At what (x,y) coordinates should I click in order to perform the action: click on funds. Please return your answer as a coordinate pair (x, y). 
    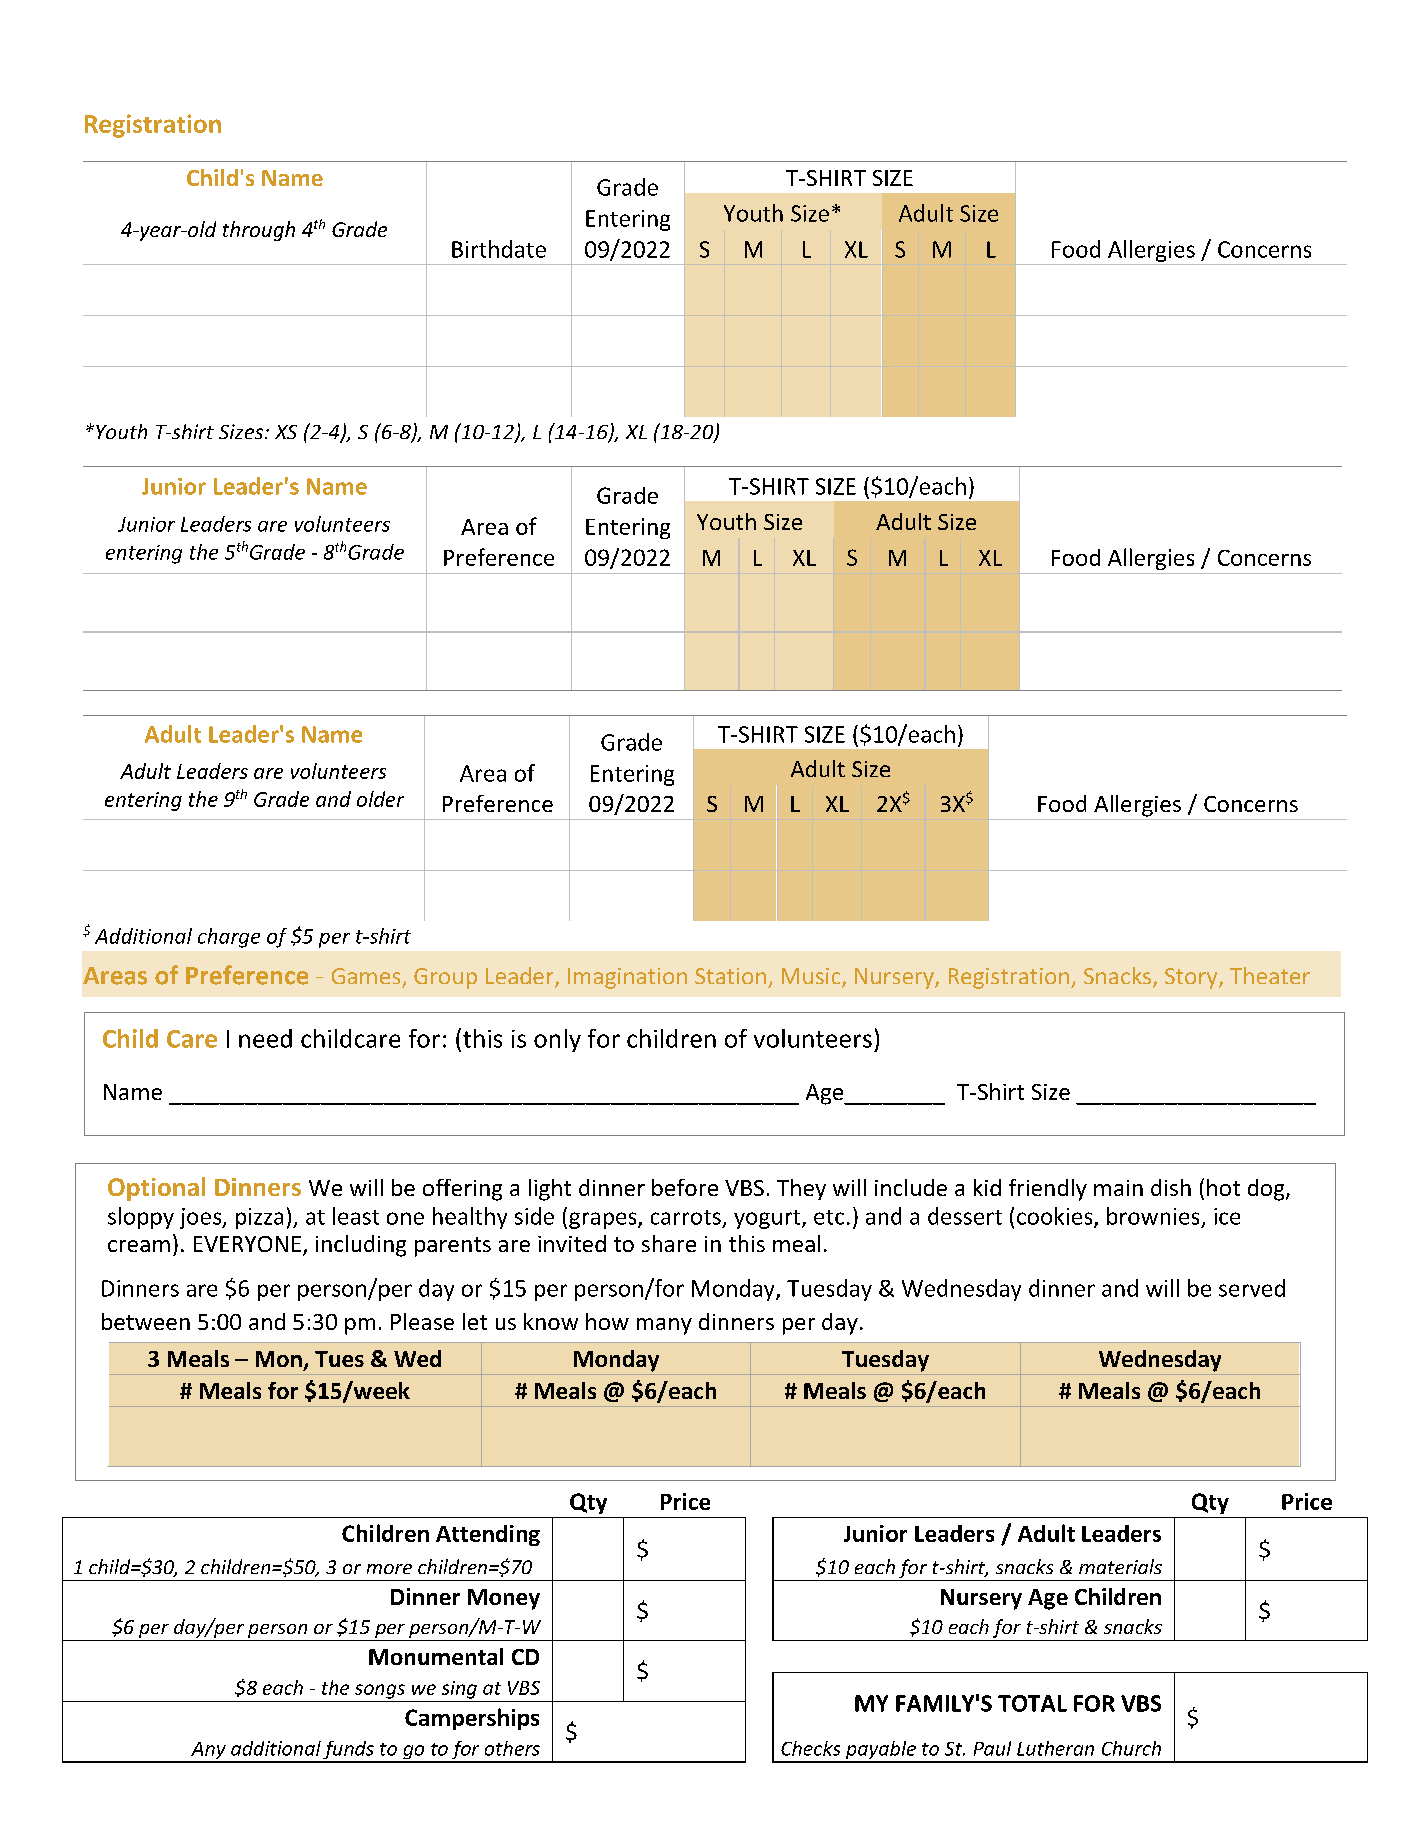
    Looking at the image, I should click on (349, 1751).
